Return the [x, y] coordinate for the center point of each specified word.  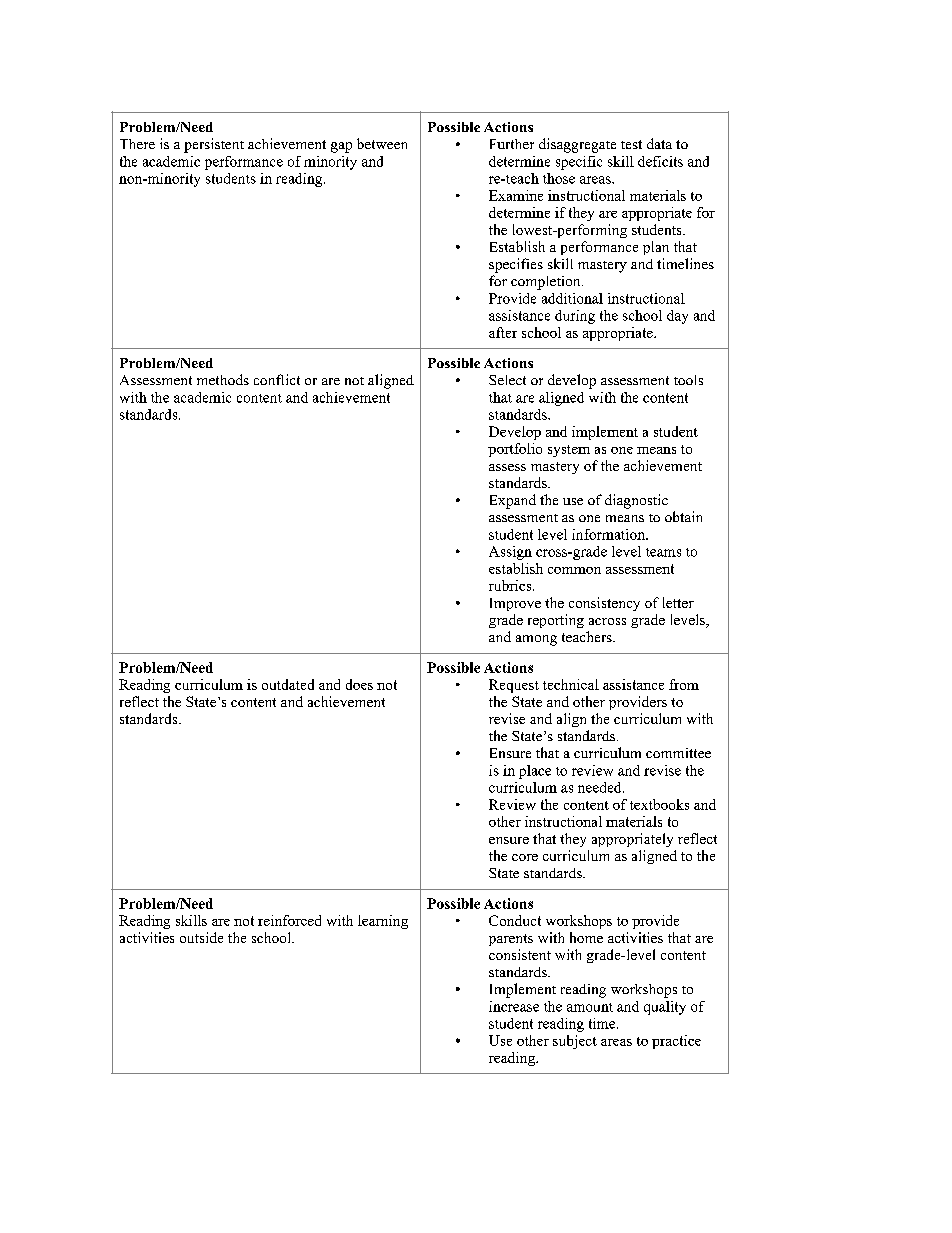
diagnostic [636, 501]
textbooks [659, 804]
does [359, 684]
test [631, 144]
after [503, 332]
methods [223, 379]
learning [383, 922]
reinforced [289, 920]
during [575, 317]
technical [571, 684]
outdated [288, 684]
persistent [214, 145]
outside [201, 937]
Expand [513, 501]
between [382, 143]
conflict [277, 379]
